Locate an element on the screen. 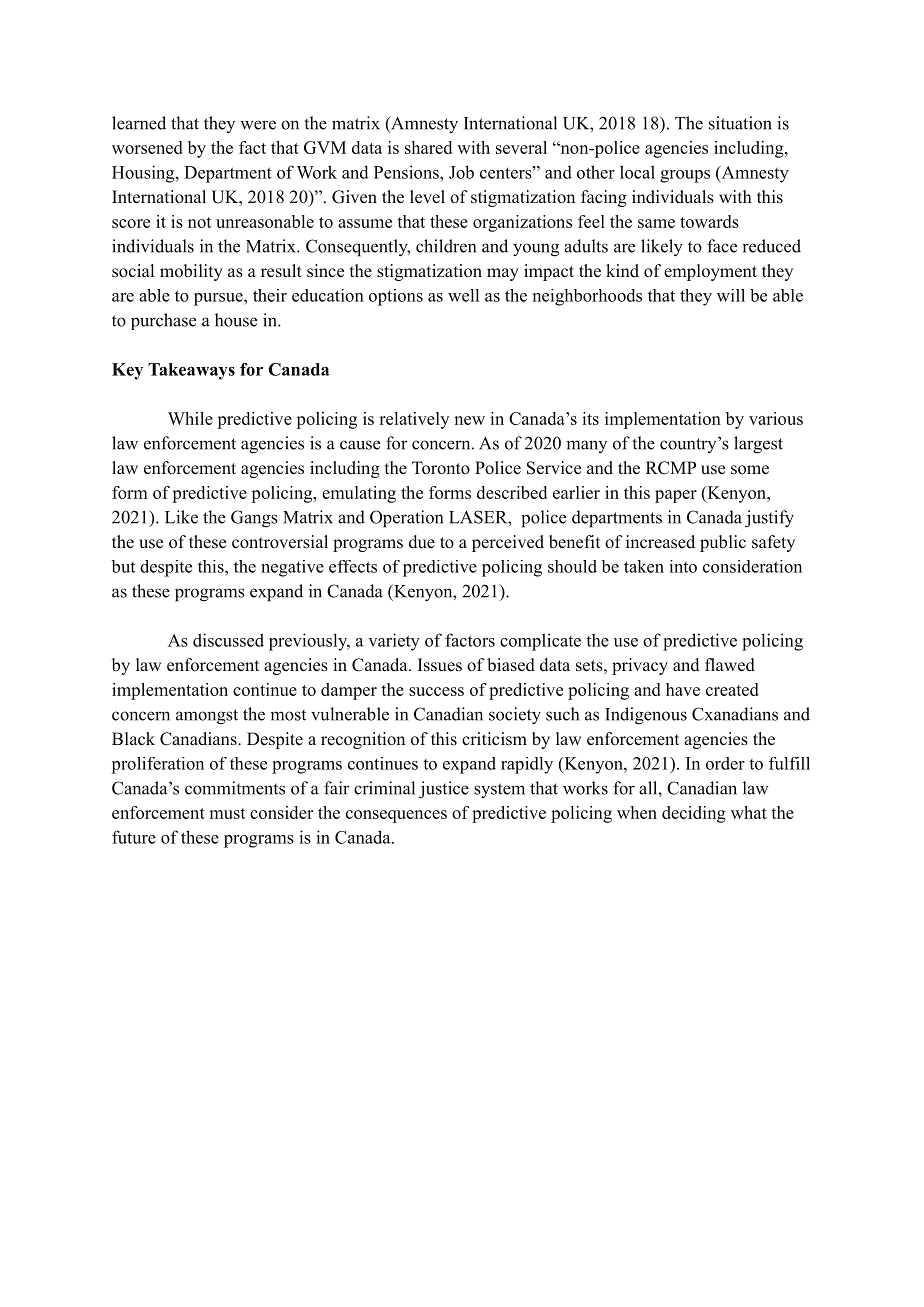  worsened is located at coordinates (147, 147).
